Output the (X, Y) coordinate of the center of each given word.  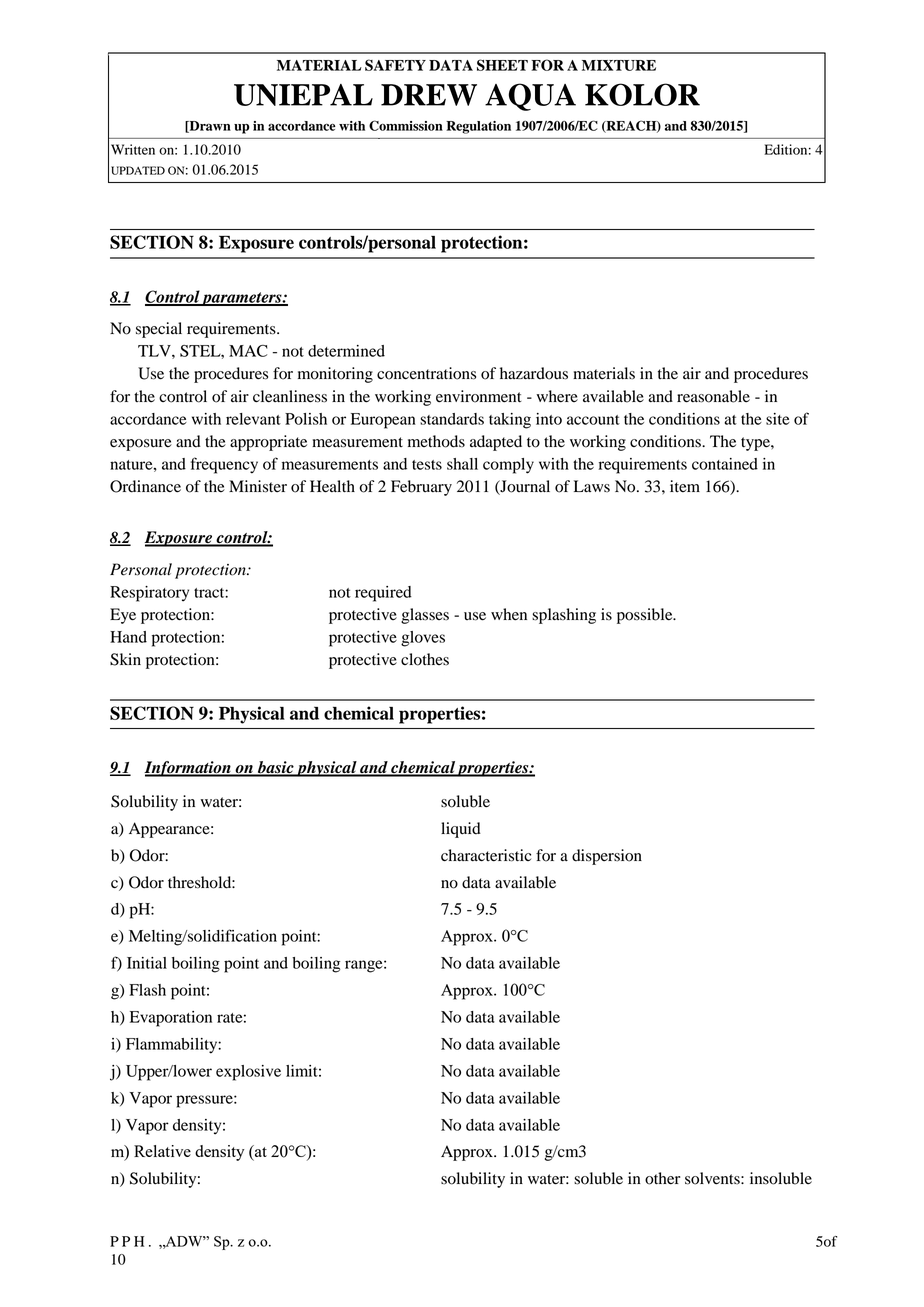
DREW (429, 95)
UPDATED (138, 170)
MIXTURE (619, 65)
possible (646, 616)
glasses (425, 616)
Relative (162, 1151)
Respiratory (149, 594)
